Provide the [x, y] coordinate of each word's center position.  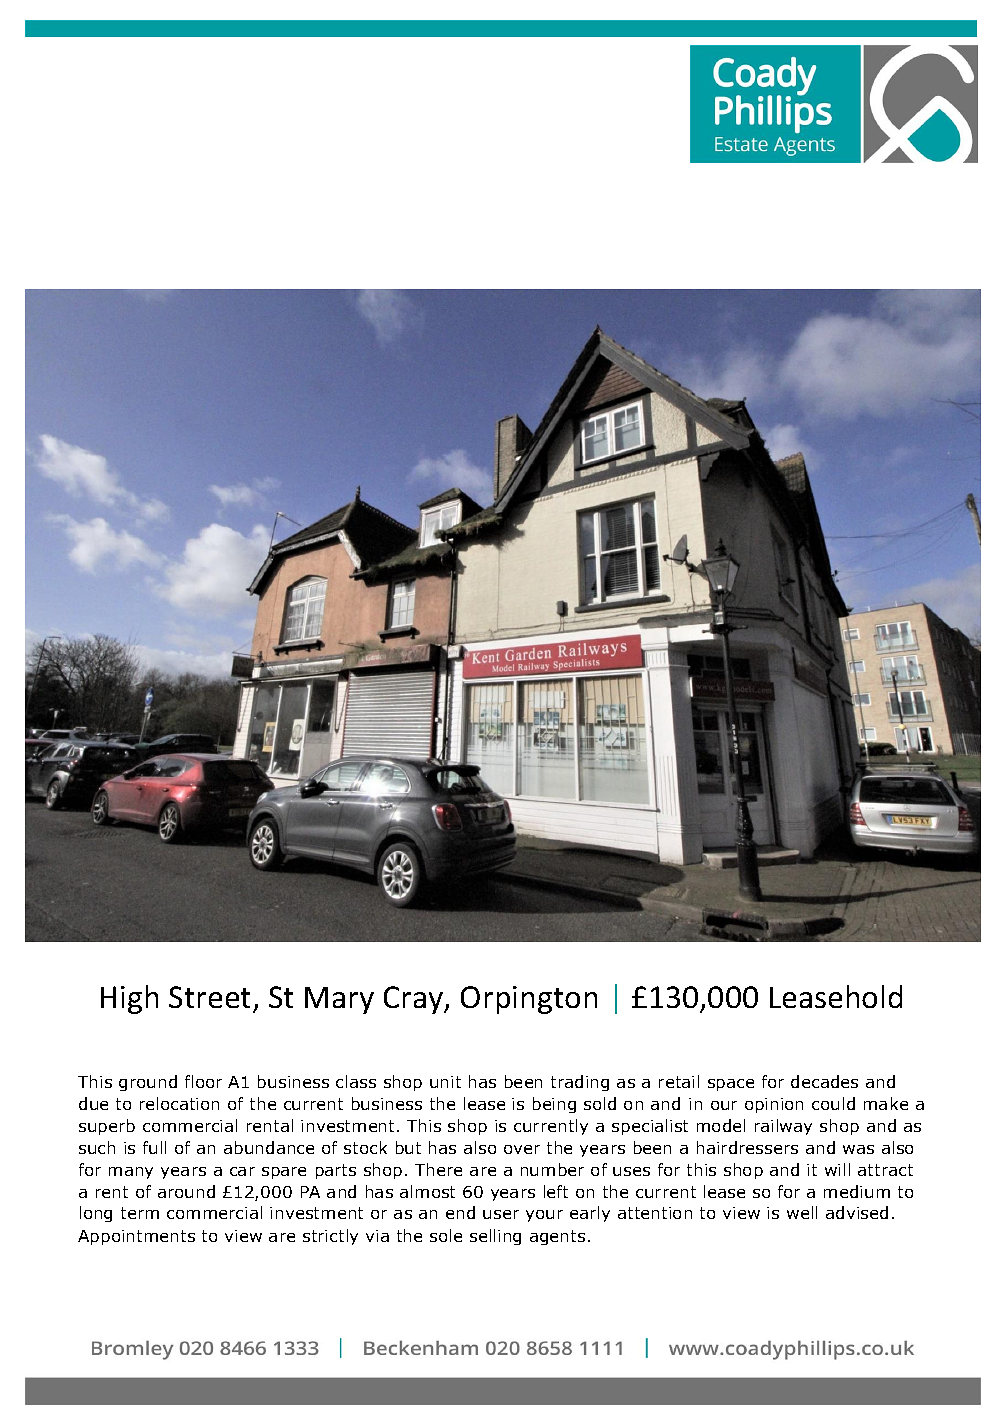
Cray [415, 1000]
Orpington [529, 1000]
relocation [179, 1103]
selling [495, 1237]
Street [209, 997]
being [554, 1105]
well [802, 1212]
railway [783, 1127]
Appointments [136, 1237]
